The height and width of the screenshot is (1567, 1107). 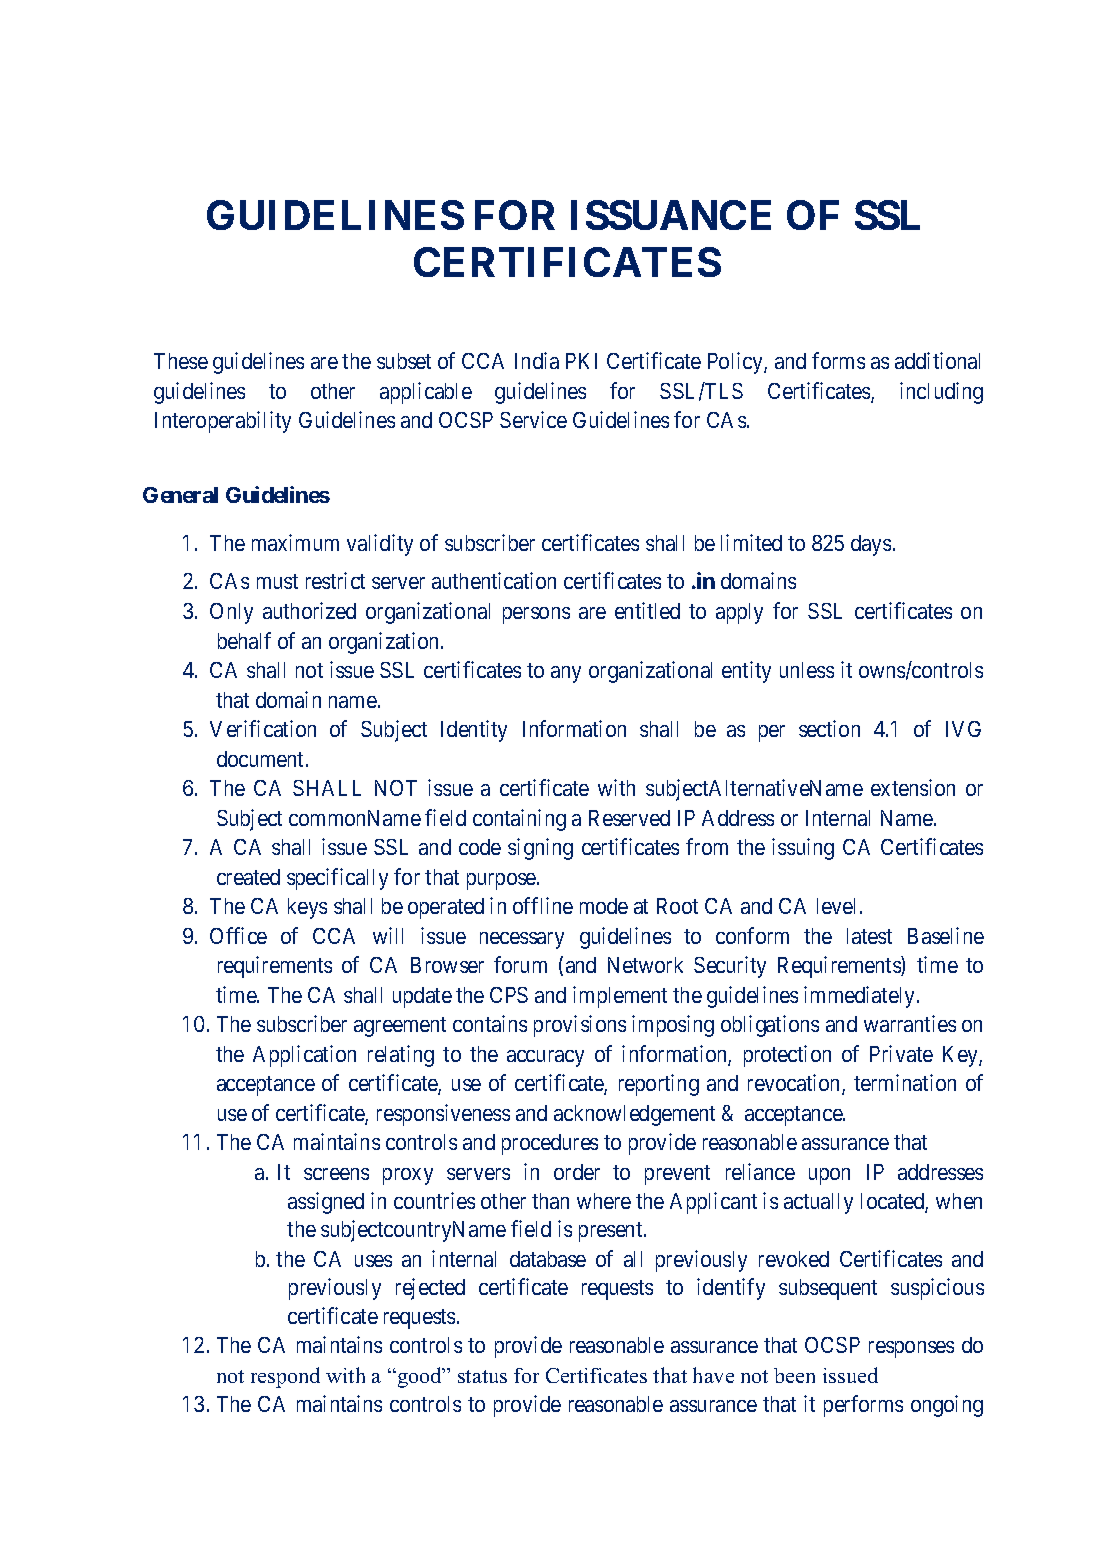 What do you see at coordinates (519, 820) in the screenshot?
I see `containing` at bounding box center [519, 820].
